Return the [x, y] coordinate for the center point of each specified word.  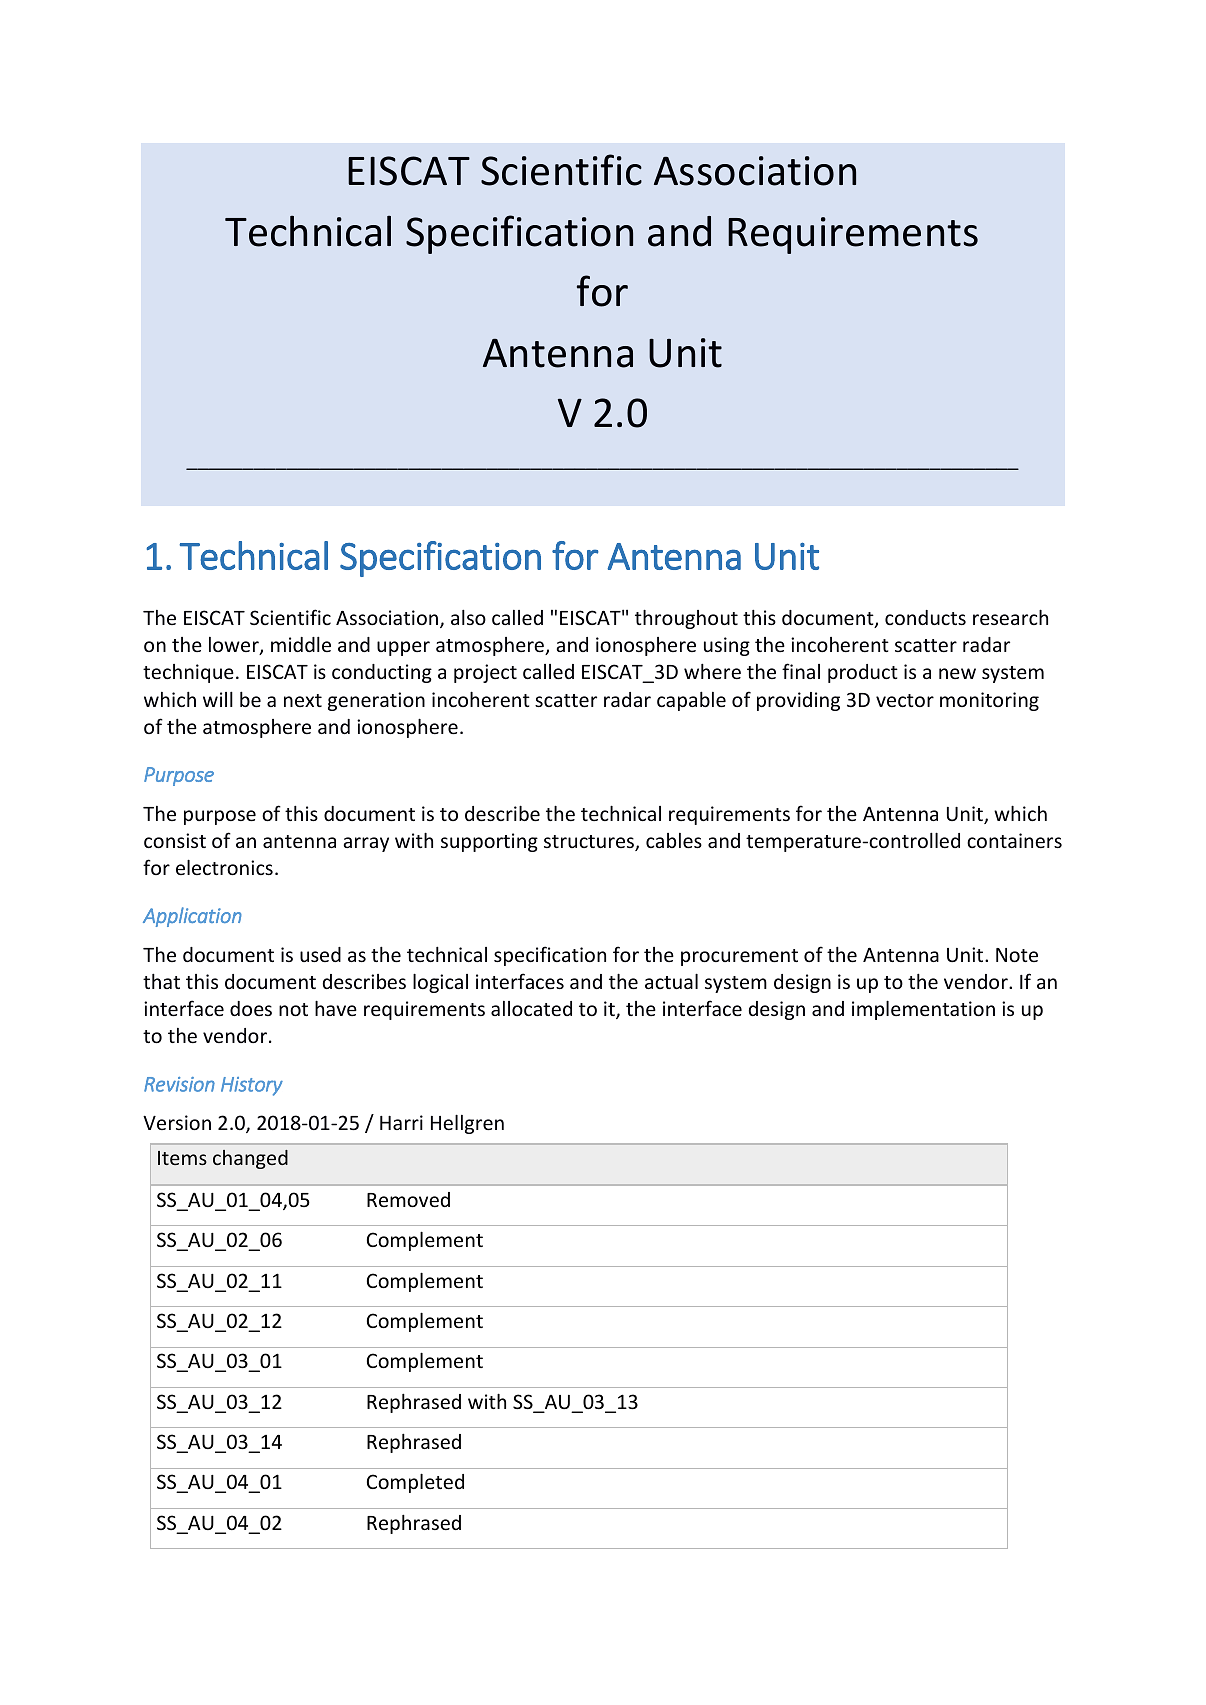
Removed [408, 1199]
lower [235, 646]
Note [1017, 955]
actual [671, 981]
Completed [415, 1483]
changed [250, 1159]
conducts [925, 617]
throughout [686, 619]
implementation [923, 1010]
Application [192, 917]
